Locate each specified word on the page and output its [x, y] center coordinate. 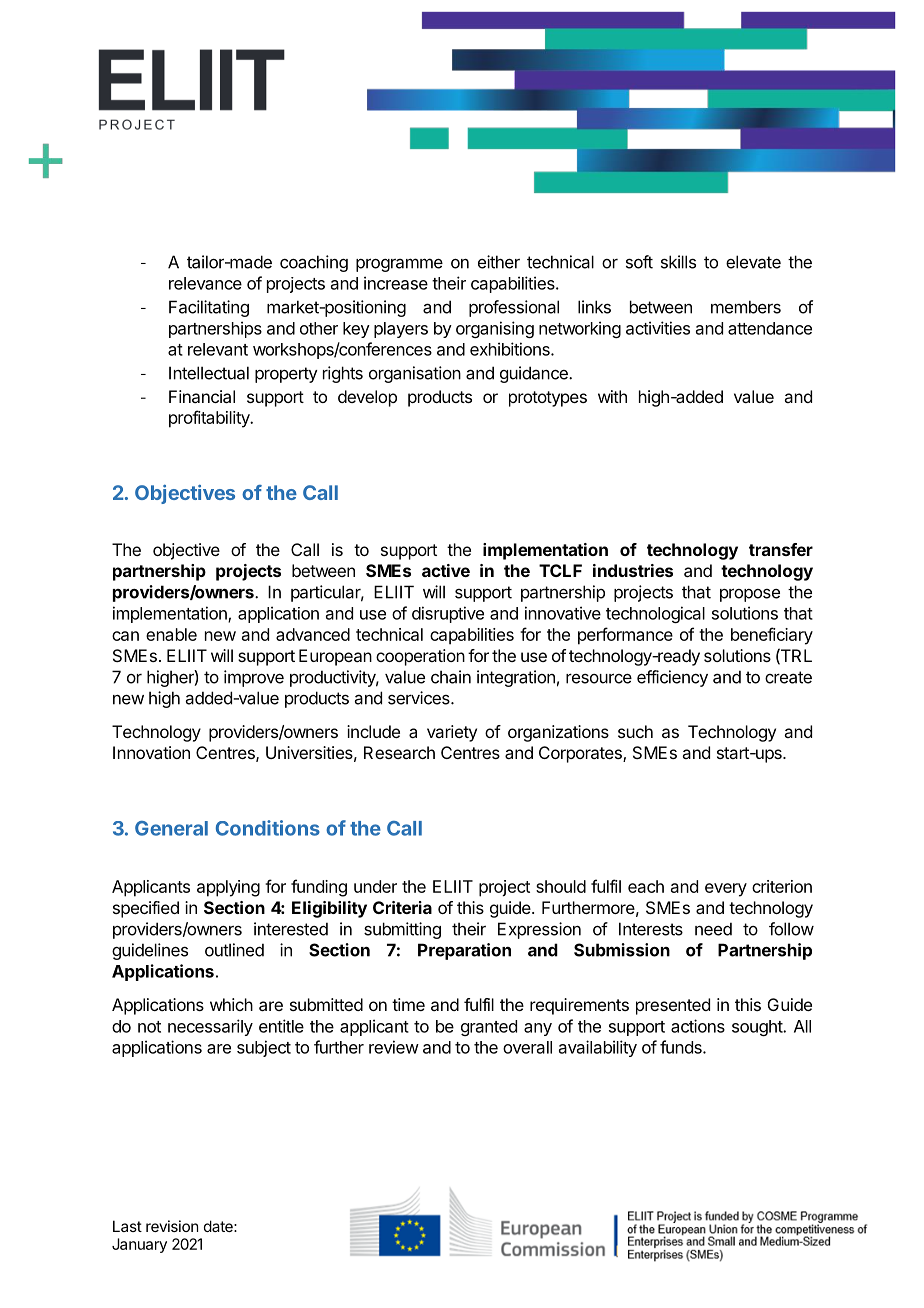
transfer [781, 549]
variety [452, 733]
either [499, 262]
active [446, 570]
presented [673, 1006]
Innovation [151, 752]
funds [682, 1047]
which [231, 1004]
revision [172, 1226]
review [394, 1047]
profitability [210, 419]
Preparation [464, 951]
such [635, 731]
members [746, 307]
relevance [205, 283]
